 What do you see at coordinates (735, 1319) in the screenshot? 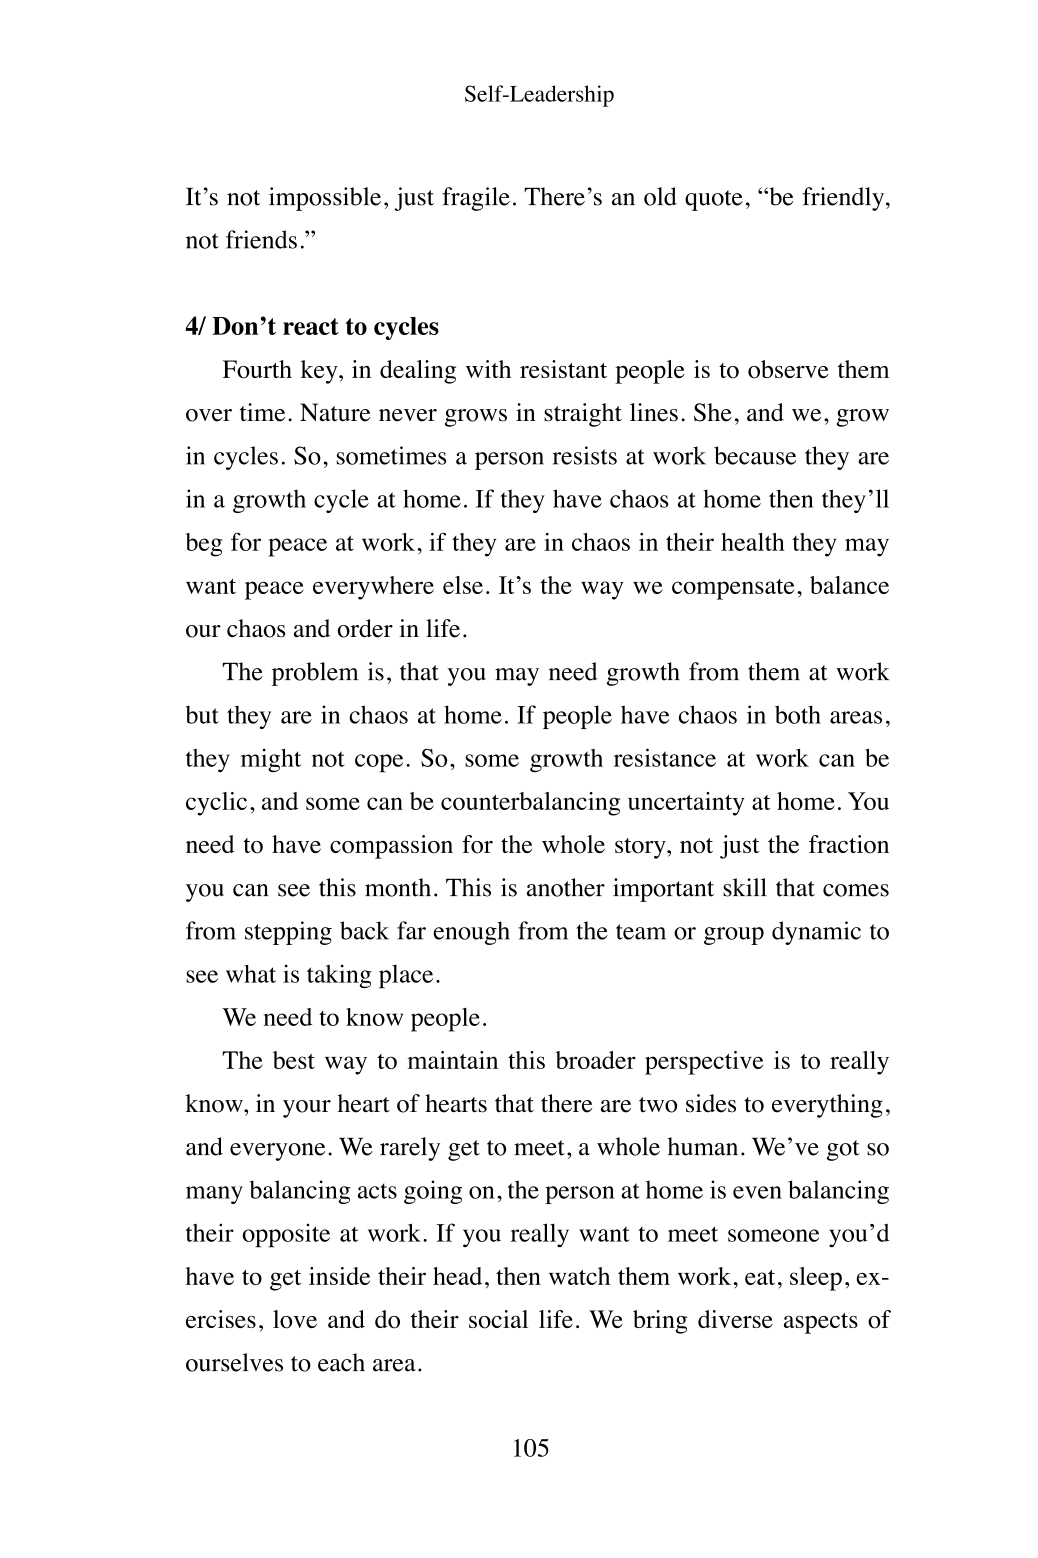
I see `diverse` at bounding box center [735, 1319].
